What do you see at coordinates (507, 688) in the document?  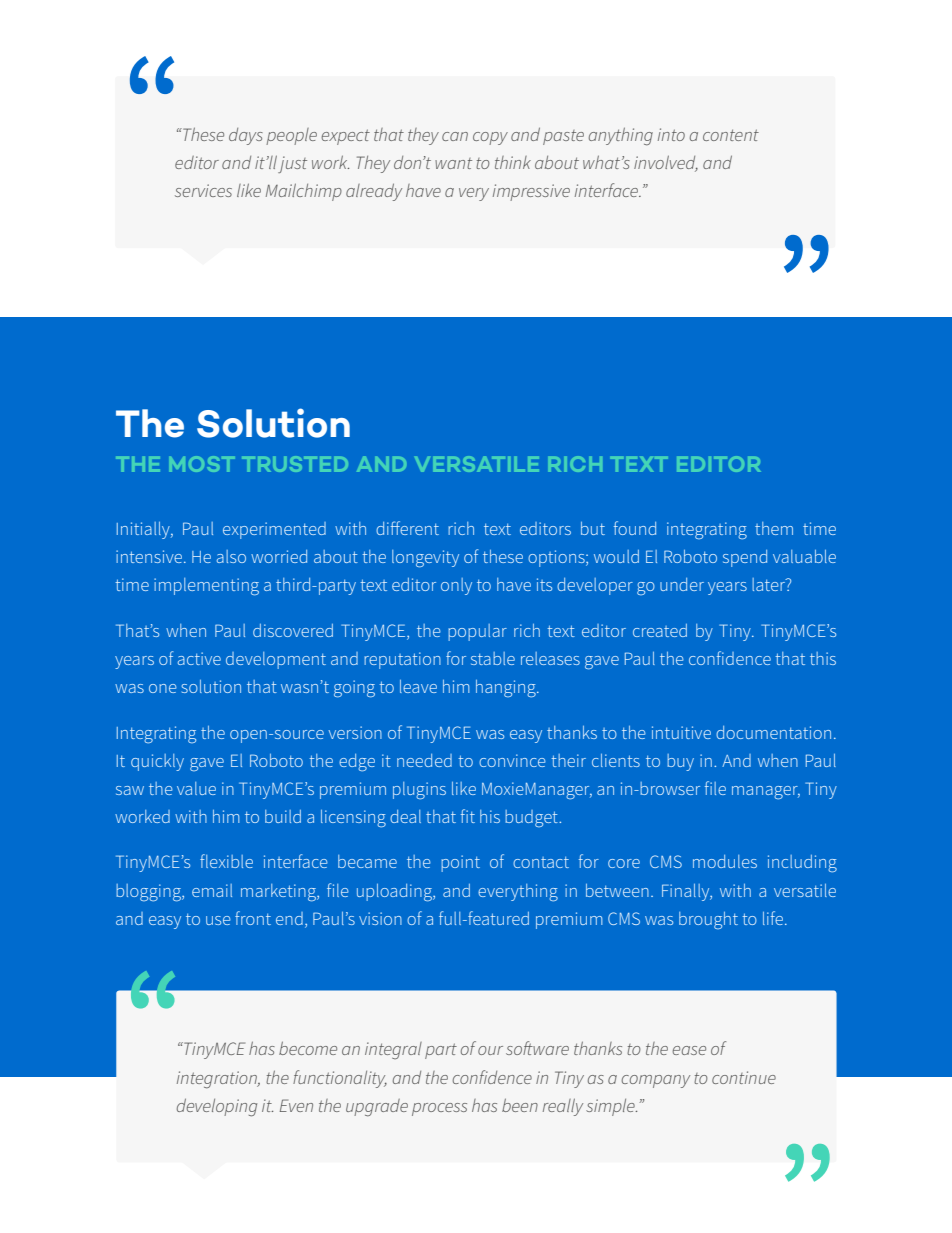 I see `hanging` at bounding box center [507, 688].
